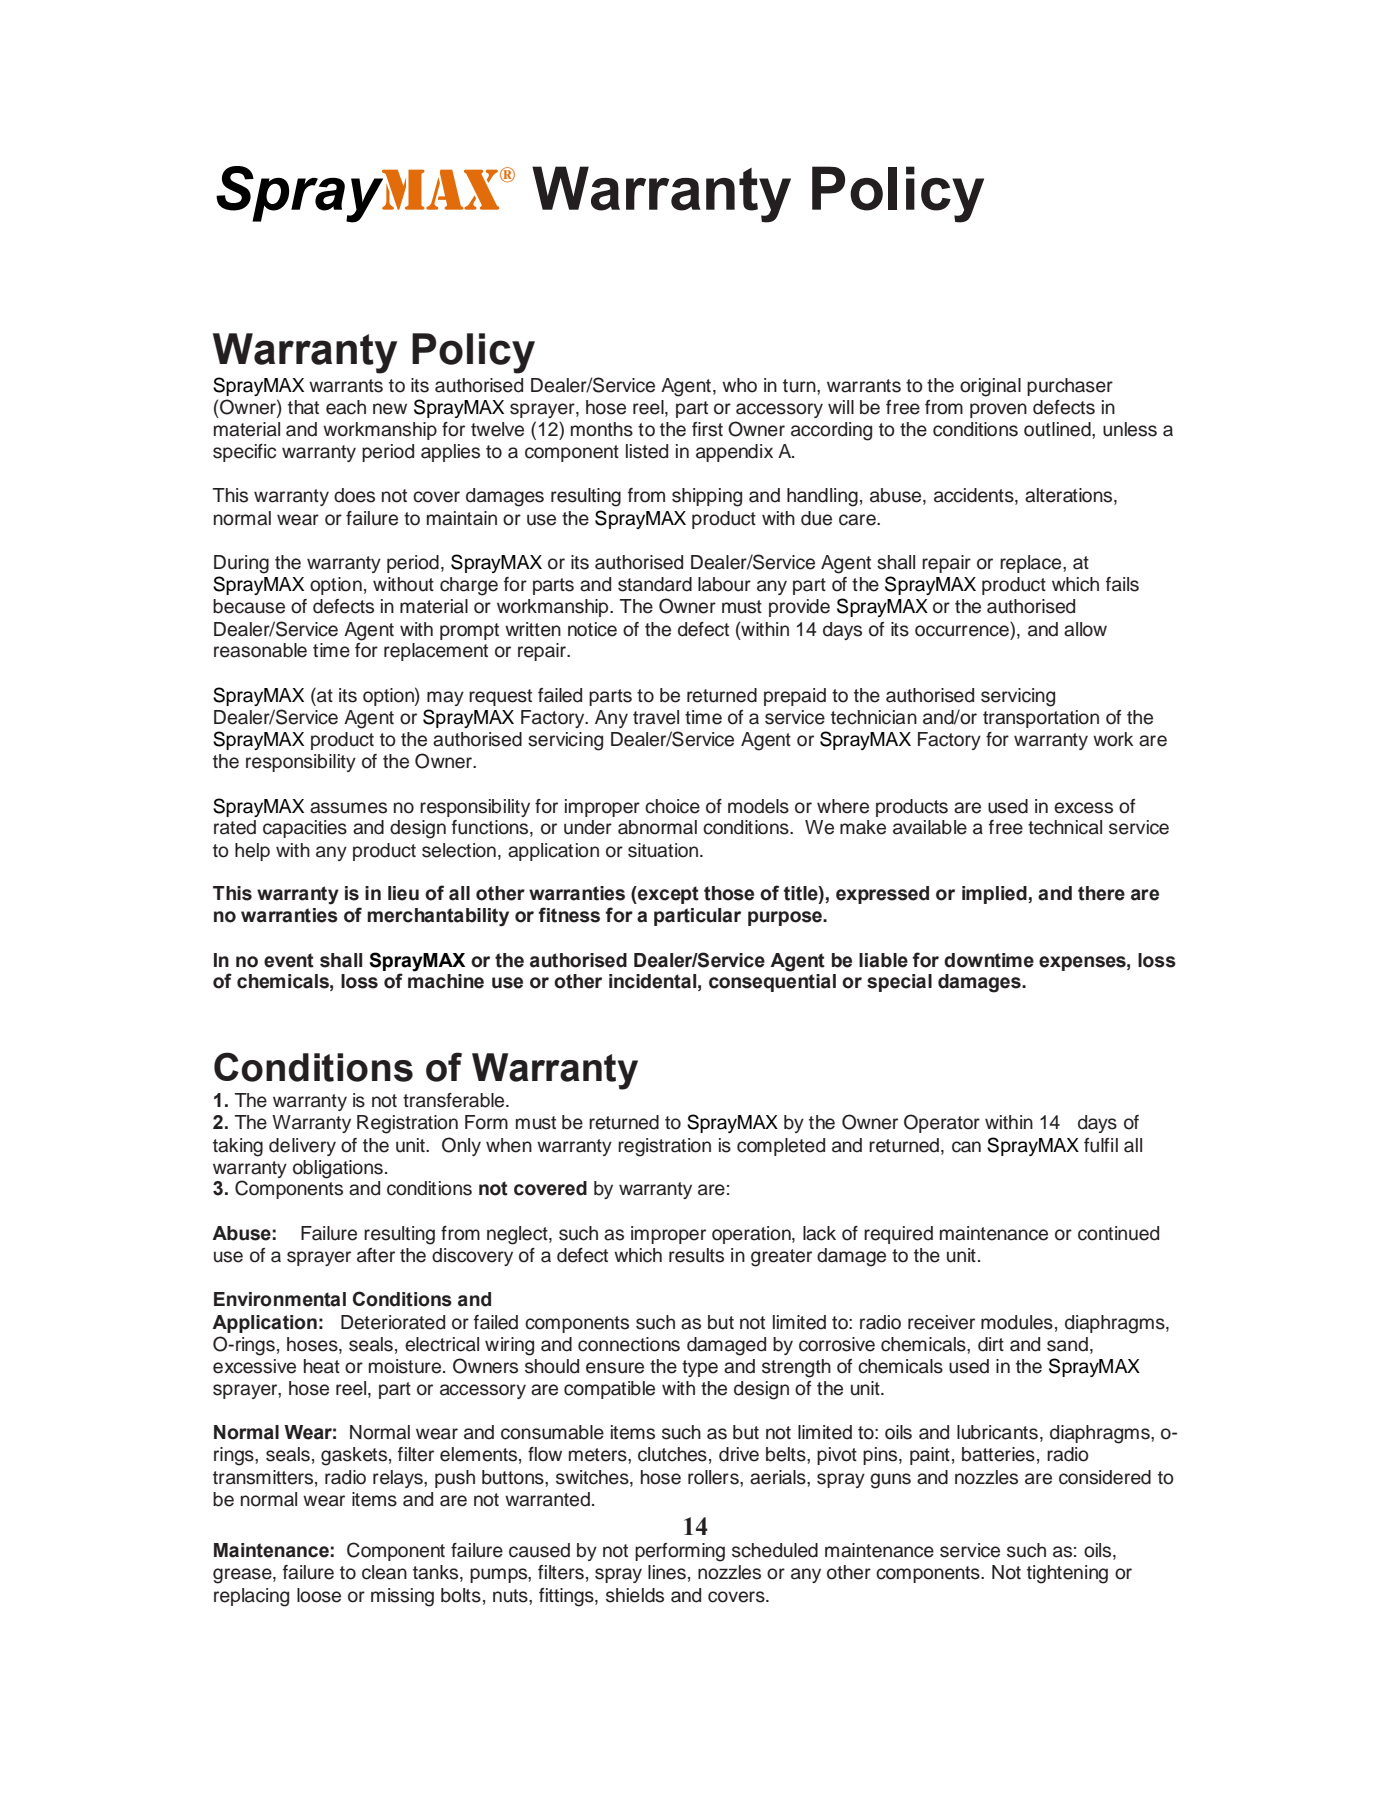 This screenshot has width=1392, height=1802. I want to click on delivery, so click(302, 1147).
